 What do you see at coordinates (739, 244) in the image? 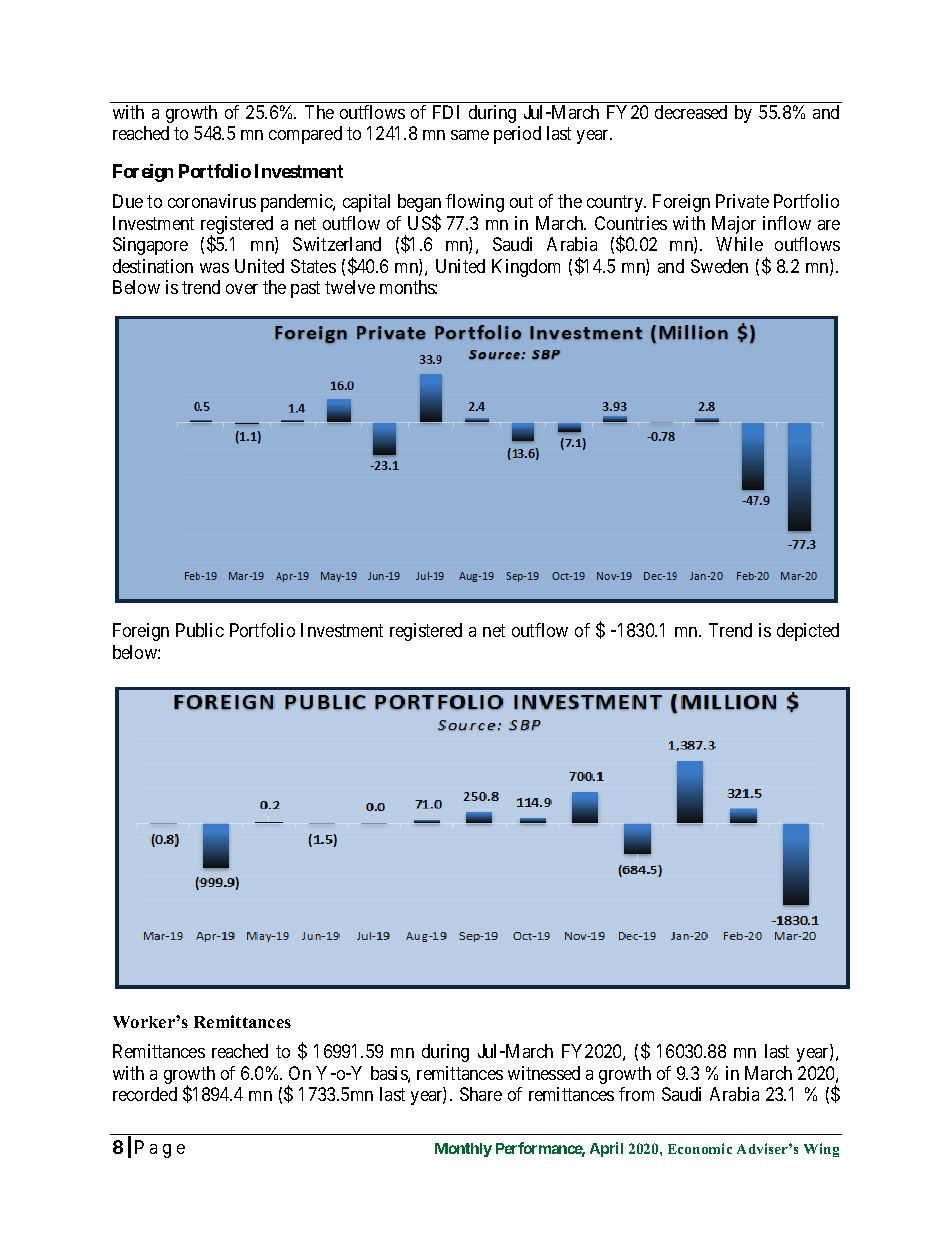
I see `While` at bounding box center [739, 244].
